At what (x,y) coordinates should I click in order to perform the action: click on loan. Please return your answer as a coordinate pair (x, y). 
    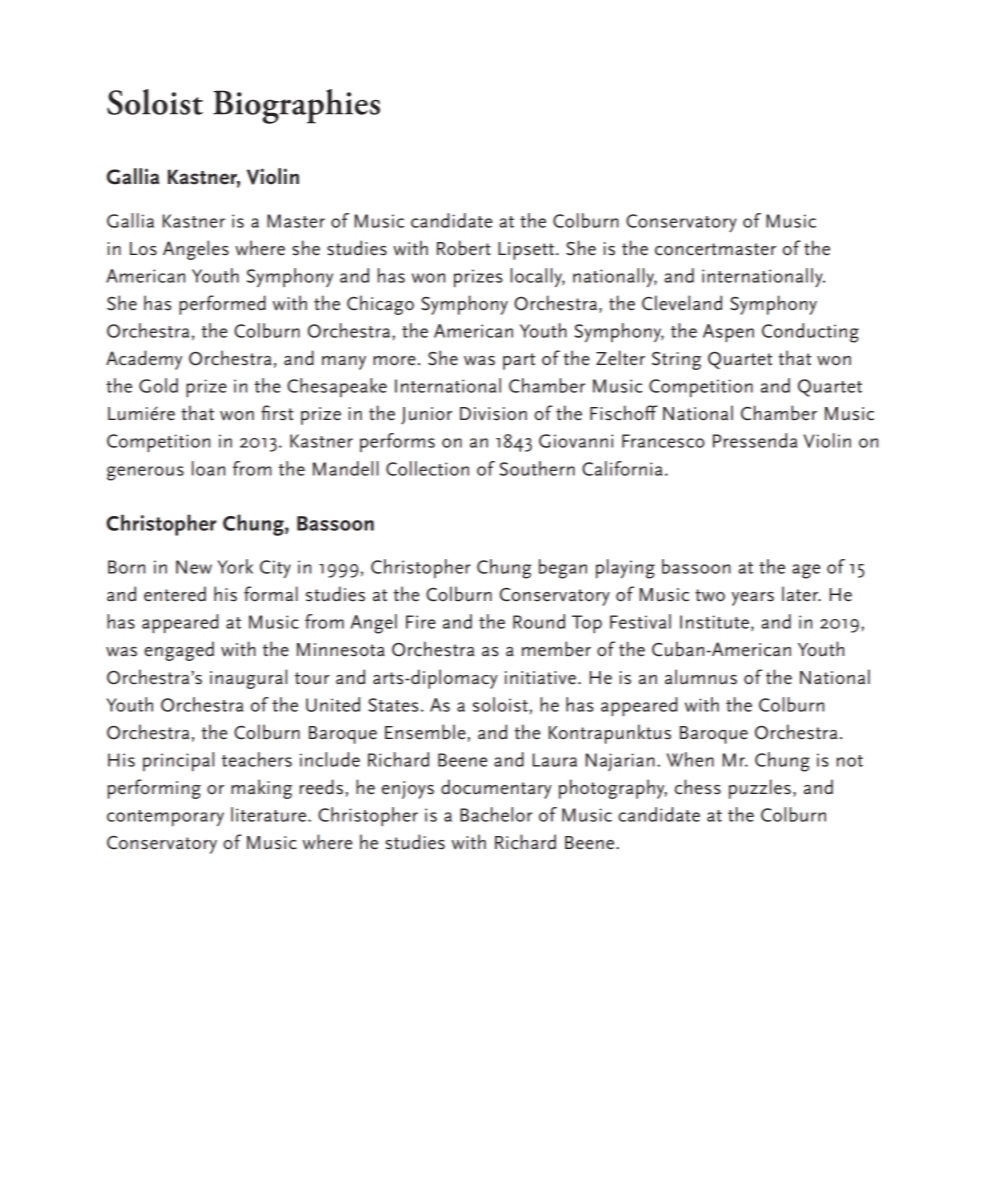
    Looking at the image, I should click on (208, 468).
